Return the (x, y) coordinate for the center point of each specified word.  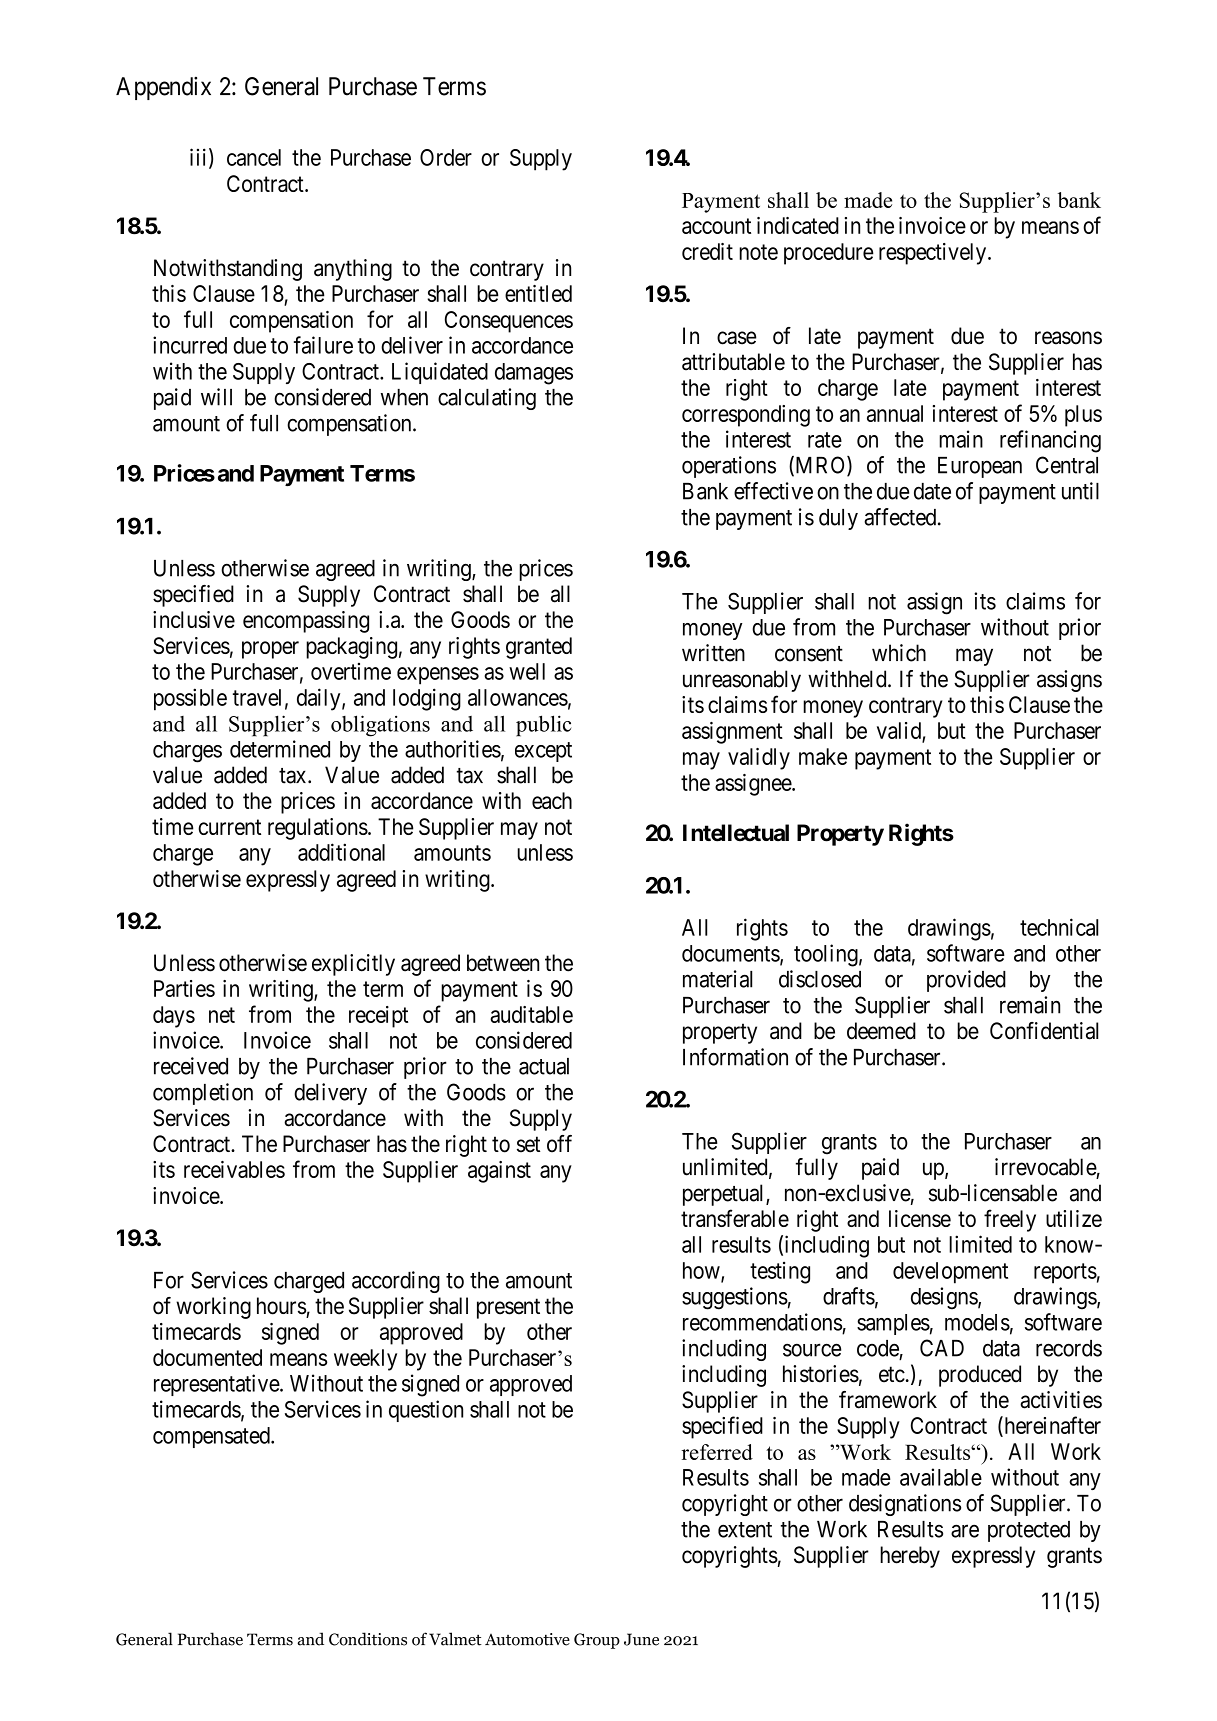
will (216, 397)
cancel (254, 157)
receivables (234, 1169)
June (641, 1639)
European (980, 467)
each (552, 800)
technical (1059, 927)
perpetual (725, 1195)
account (716, 226)
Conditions (368, 1639)
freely (1010, 1220)
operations (729, 467)
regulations (318, 829)
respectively (934, 254)
